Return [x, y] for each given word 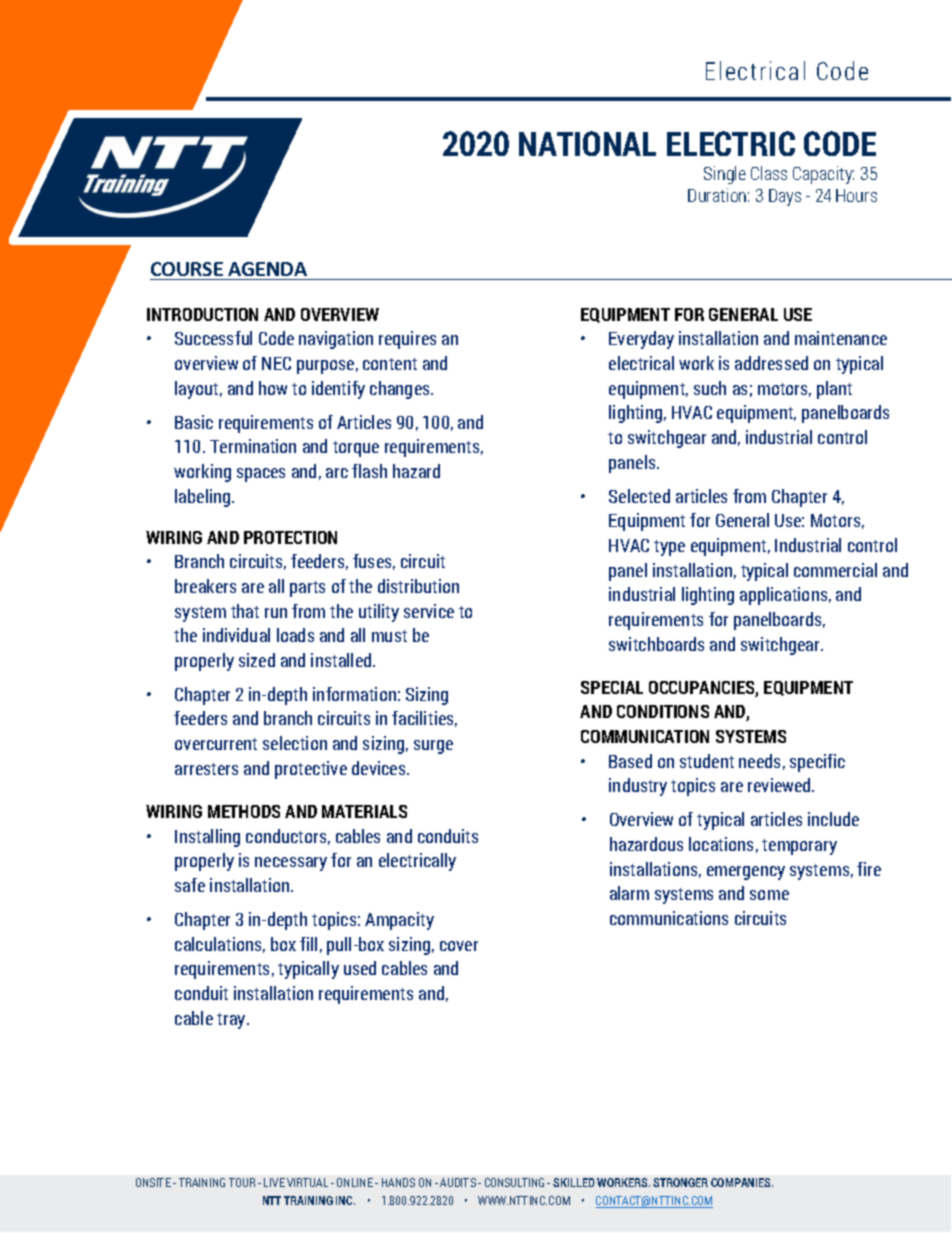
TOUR [242, 1182]
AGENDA [268, 271]
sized [257, 660]
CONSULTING [514, 1182]
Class [769, 173]
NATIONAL [587, 143]
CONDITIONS [663, 711]
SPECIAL [612, 687]
